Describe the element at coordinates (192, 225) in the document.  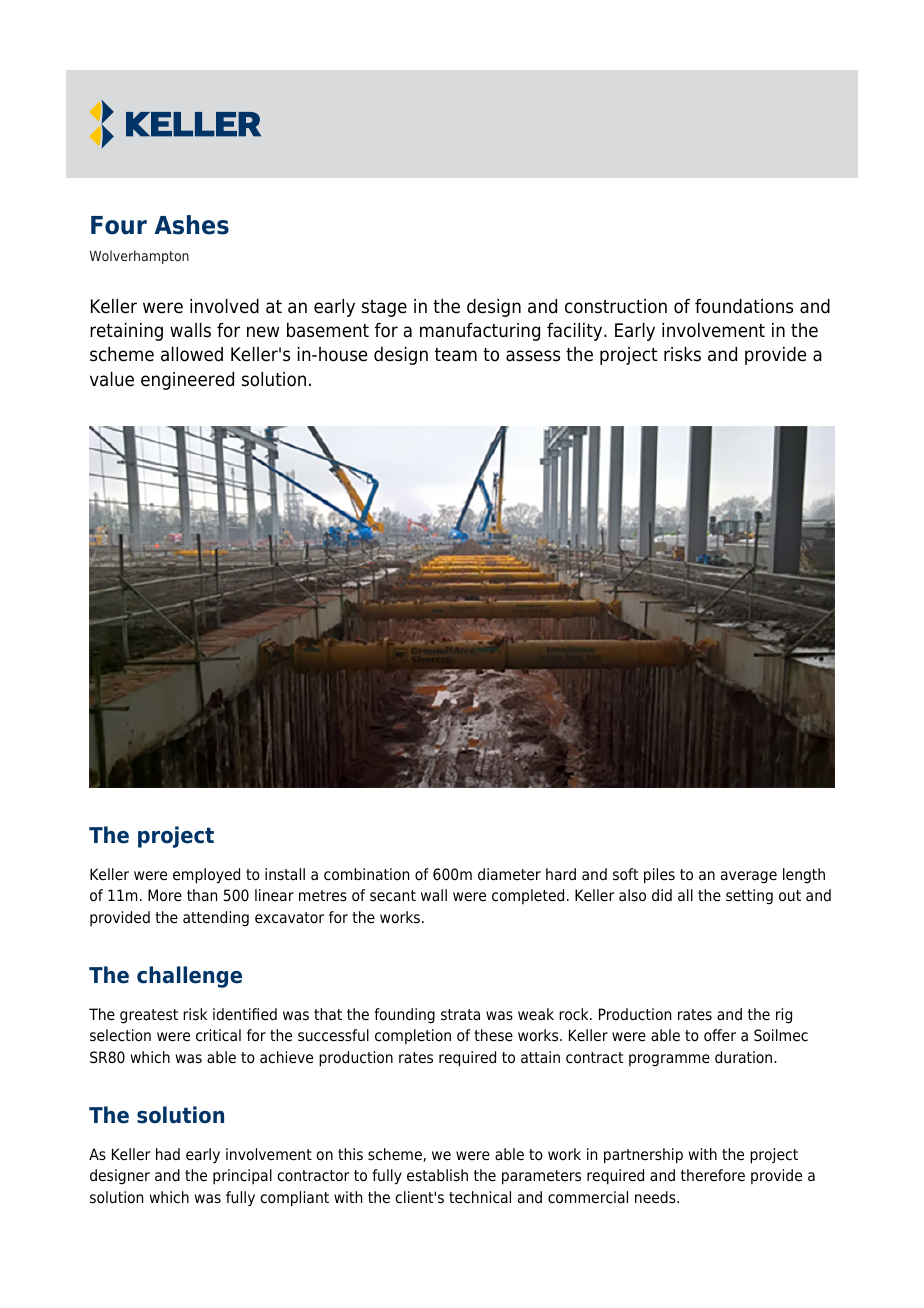
I see `Ashes` at that location.
